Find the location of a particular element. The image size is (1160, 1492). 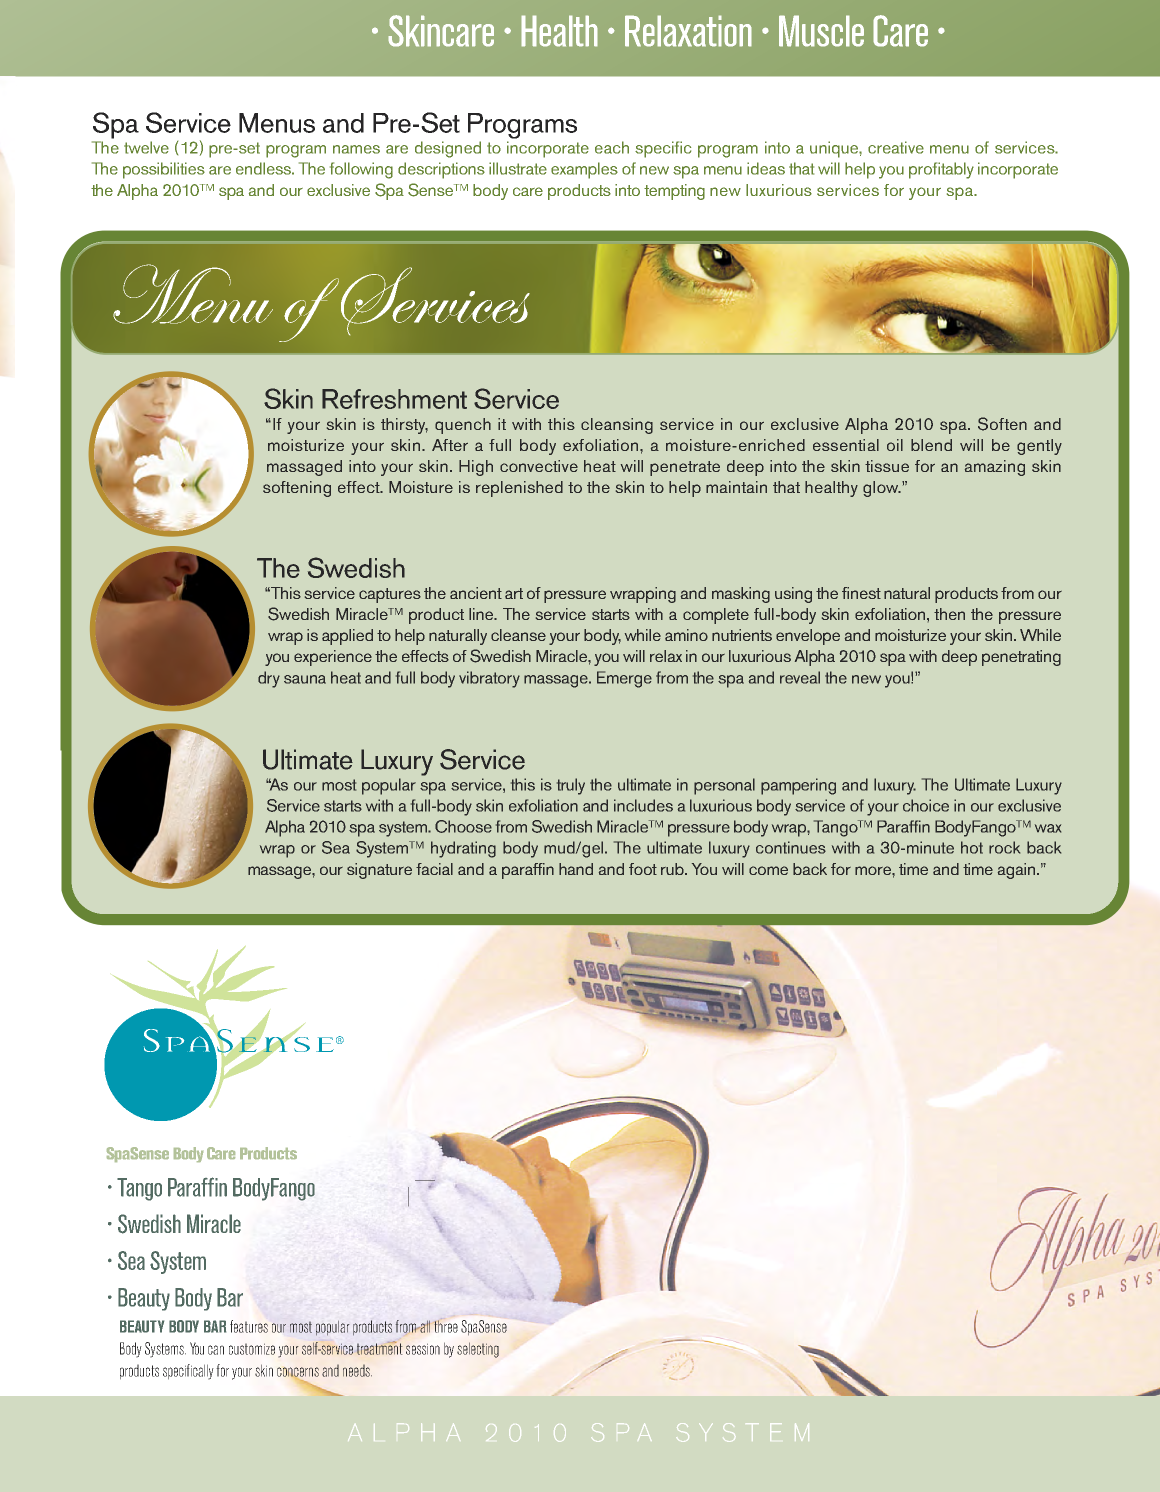

creative is located at coordinates (896, 147).
